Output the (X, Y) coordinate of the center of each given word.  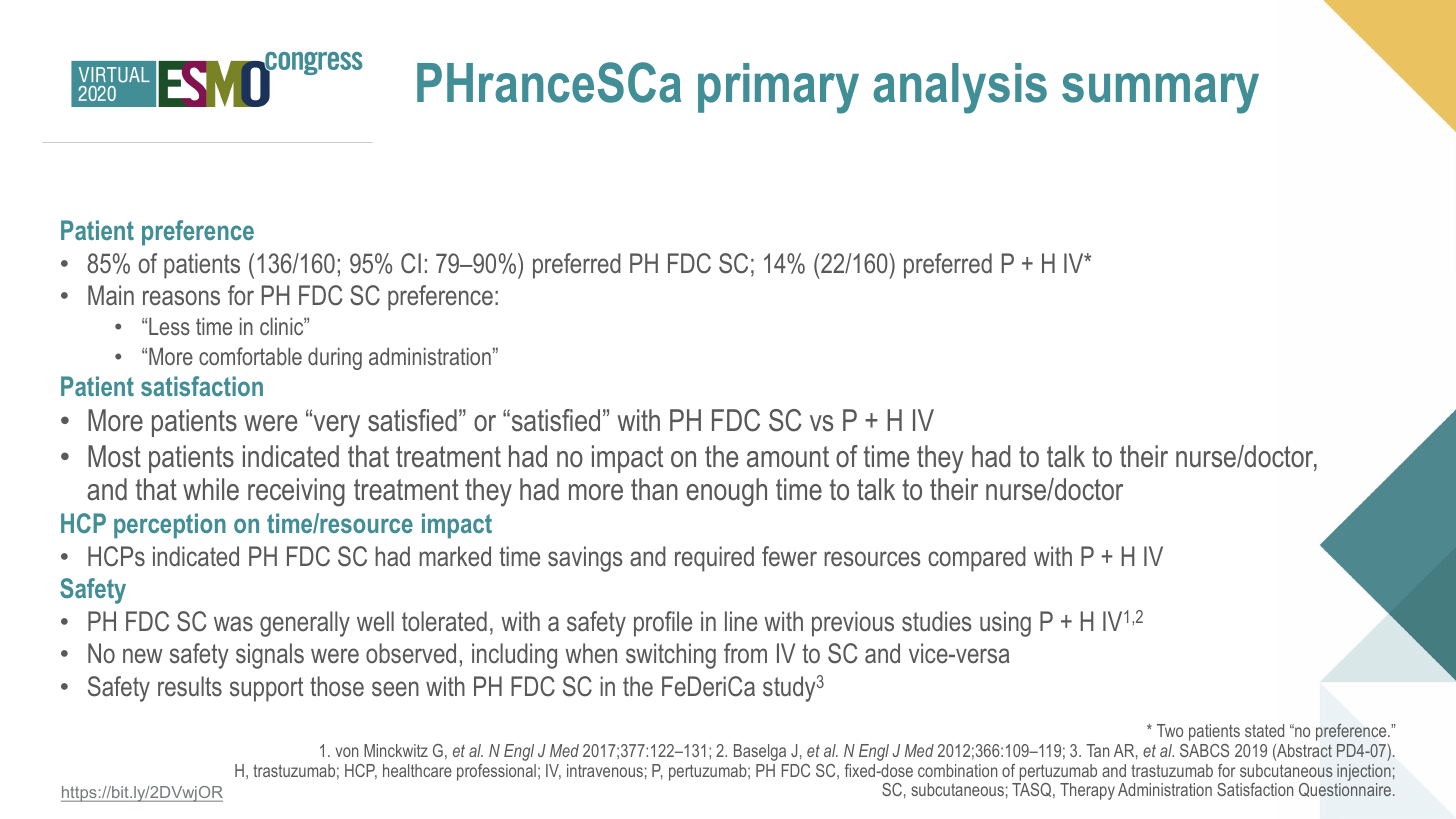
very (335, 425)
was (233, 624)
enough (726, 492)
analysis (960, 88)
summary (1160, 93)
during (335, 358)
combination (957, 770)
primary (778, 88)
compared (977, 559)
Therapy (1087, 791)
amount (788, 457)
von (347, 752)
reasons (181, 298)
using (1005, 624)
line (741, 621)
